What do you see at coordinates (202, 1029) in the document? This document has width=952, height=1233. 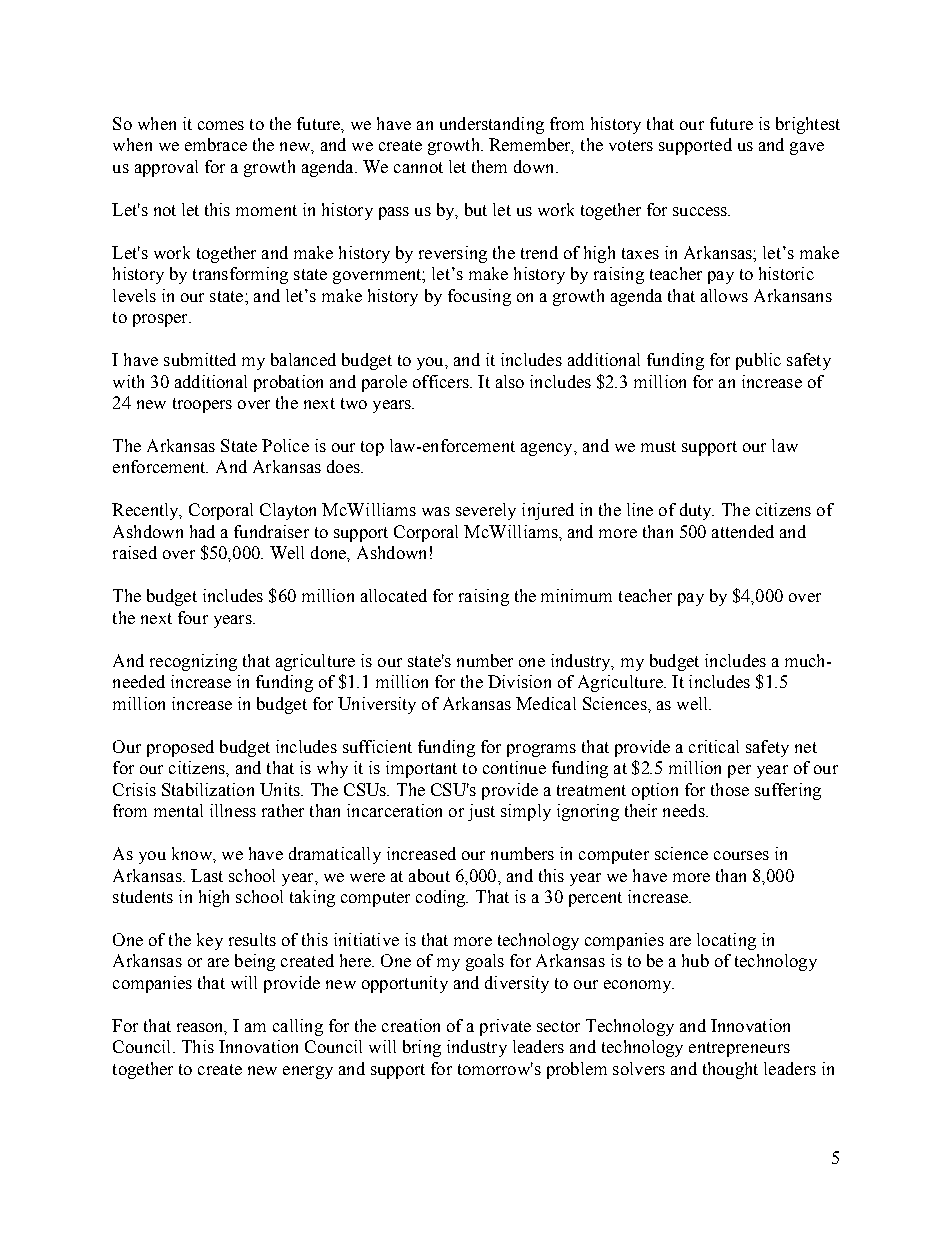 I see `reason` at bounding box center [202, 1029].
